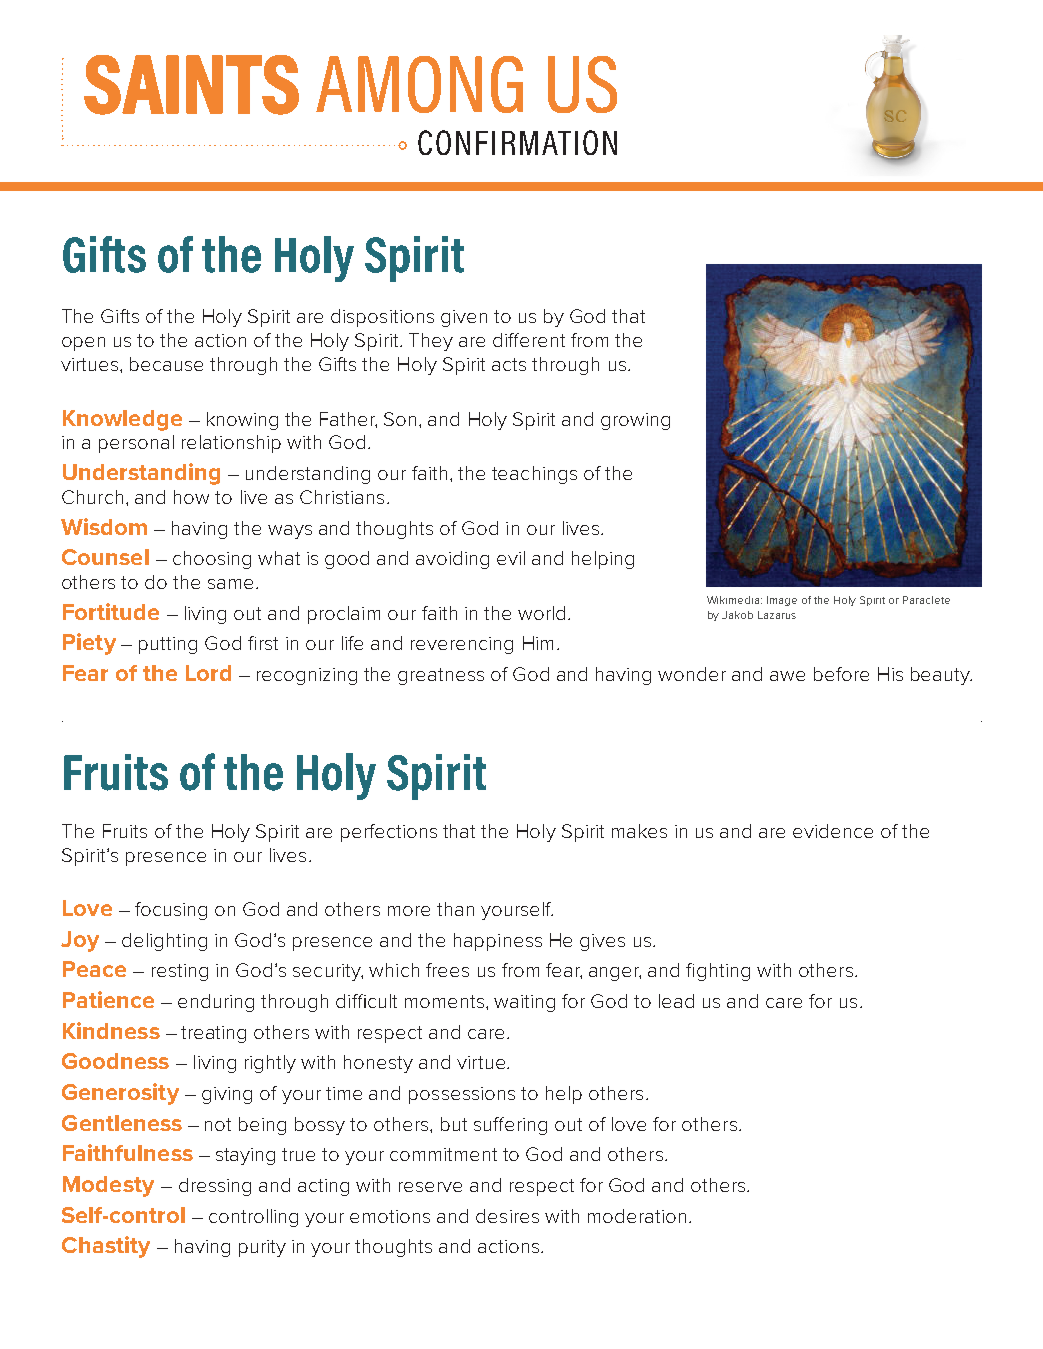 This document has height=1349, width=1043. What do you see at coordinates (191, 85) in the document?
I see `SAINTS` at bounding box center [191, 85].
